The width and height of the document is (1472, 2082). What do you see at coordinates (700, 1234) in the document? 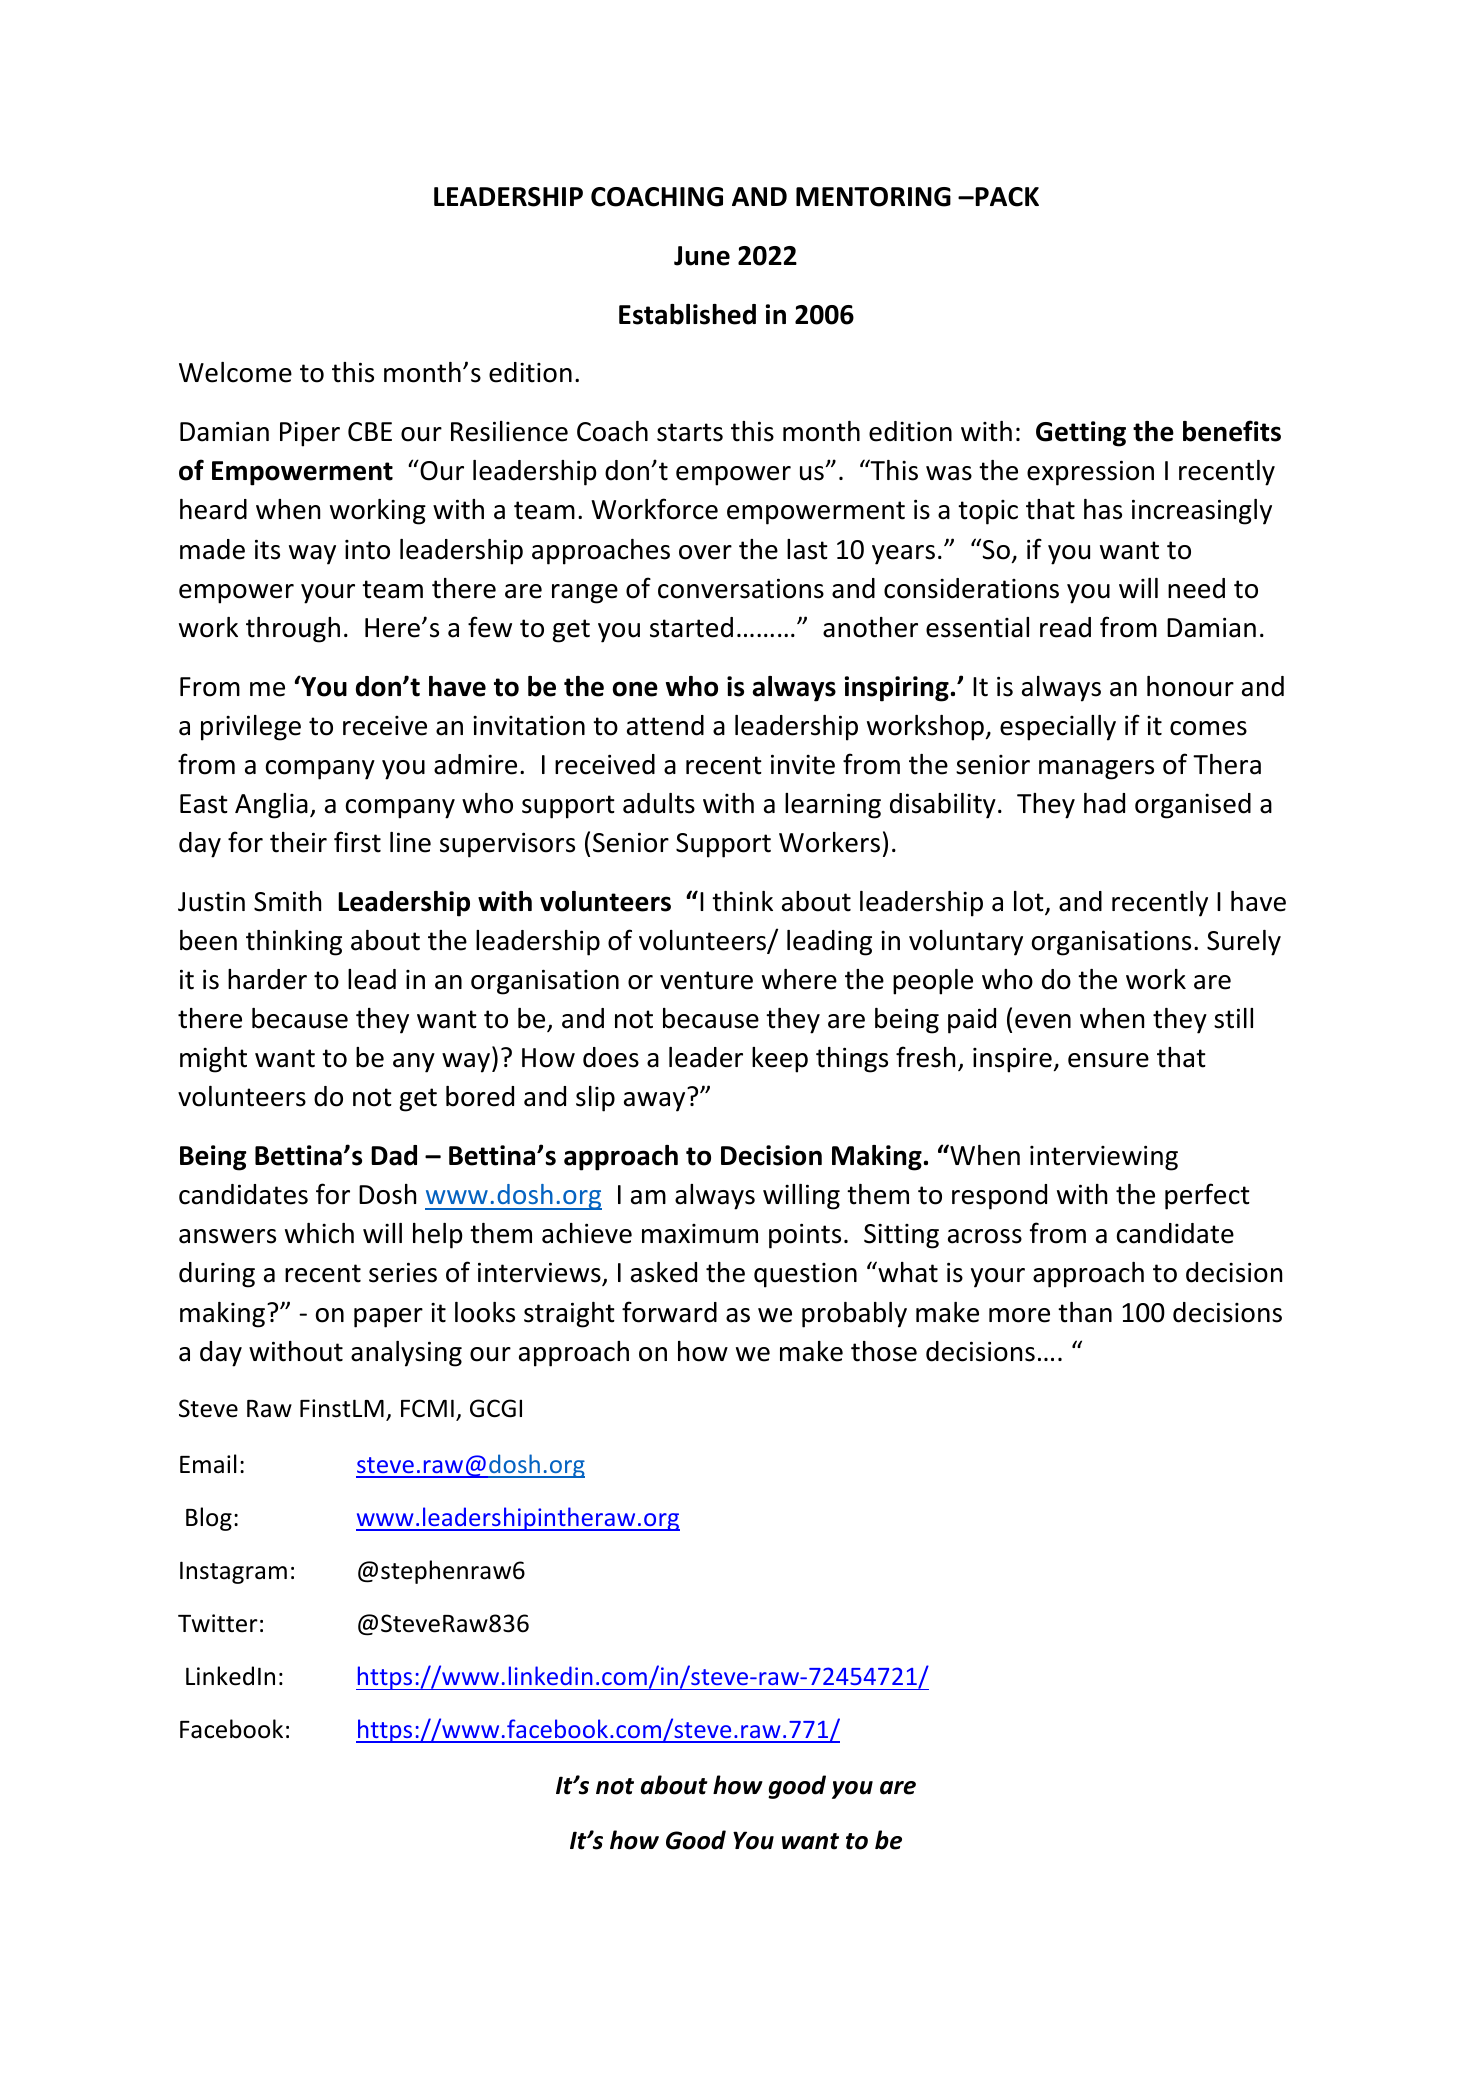
I see `maximum` at bounding box center [700, 1234].
